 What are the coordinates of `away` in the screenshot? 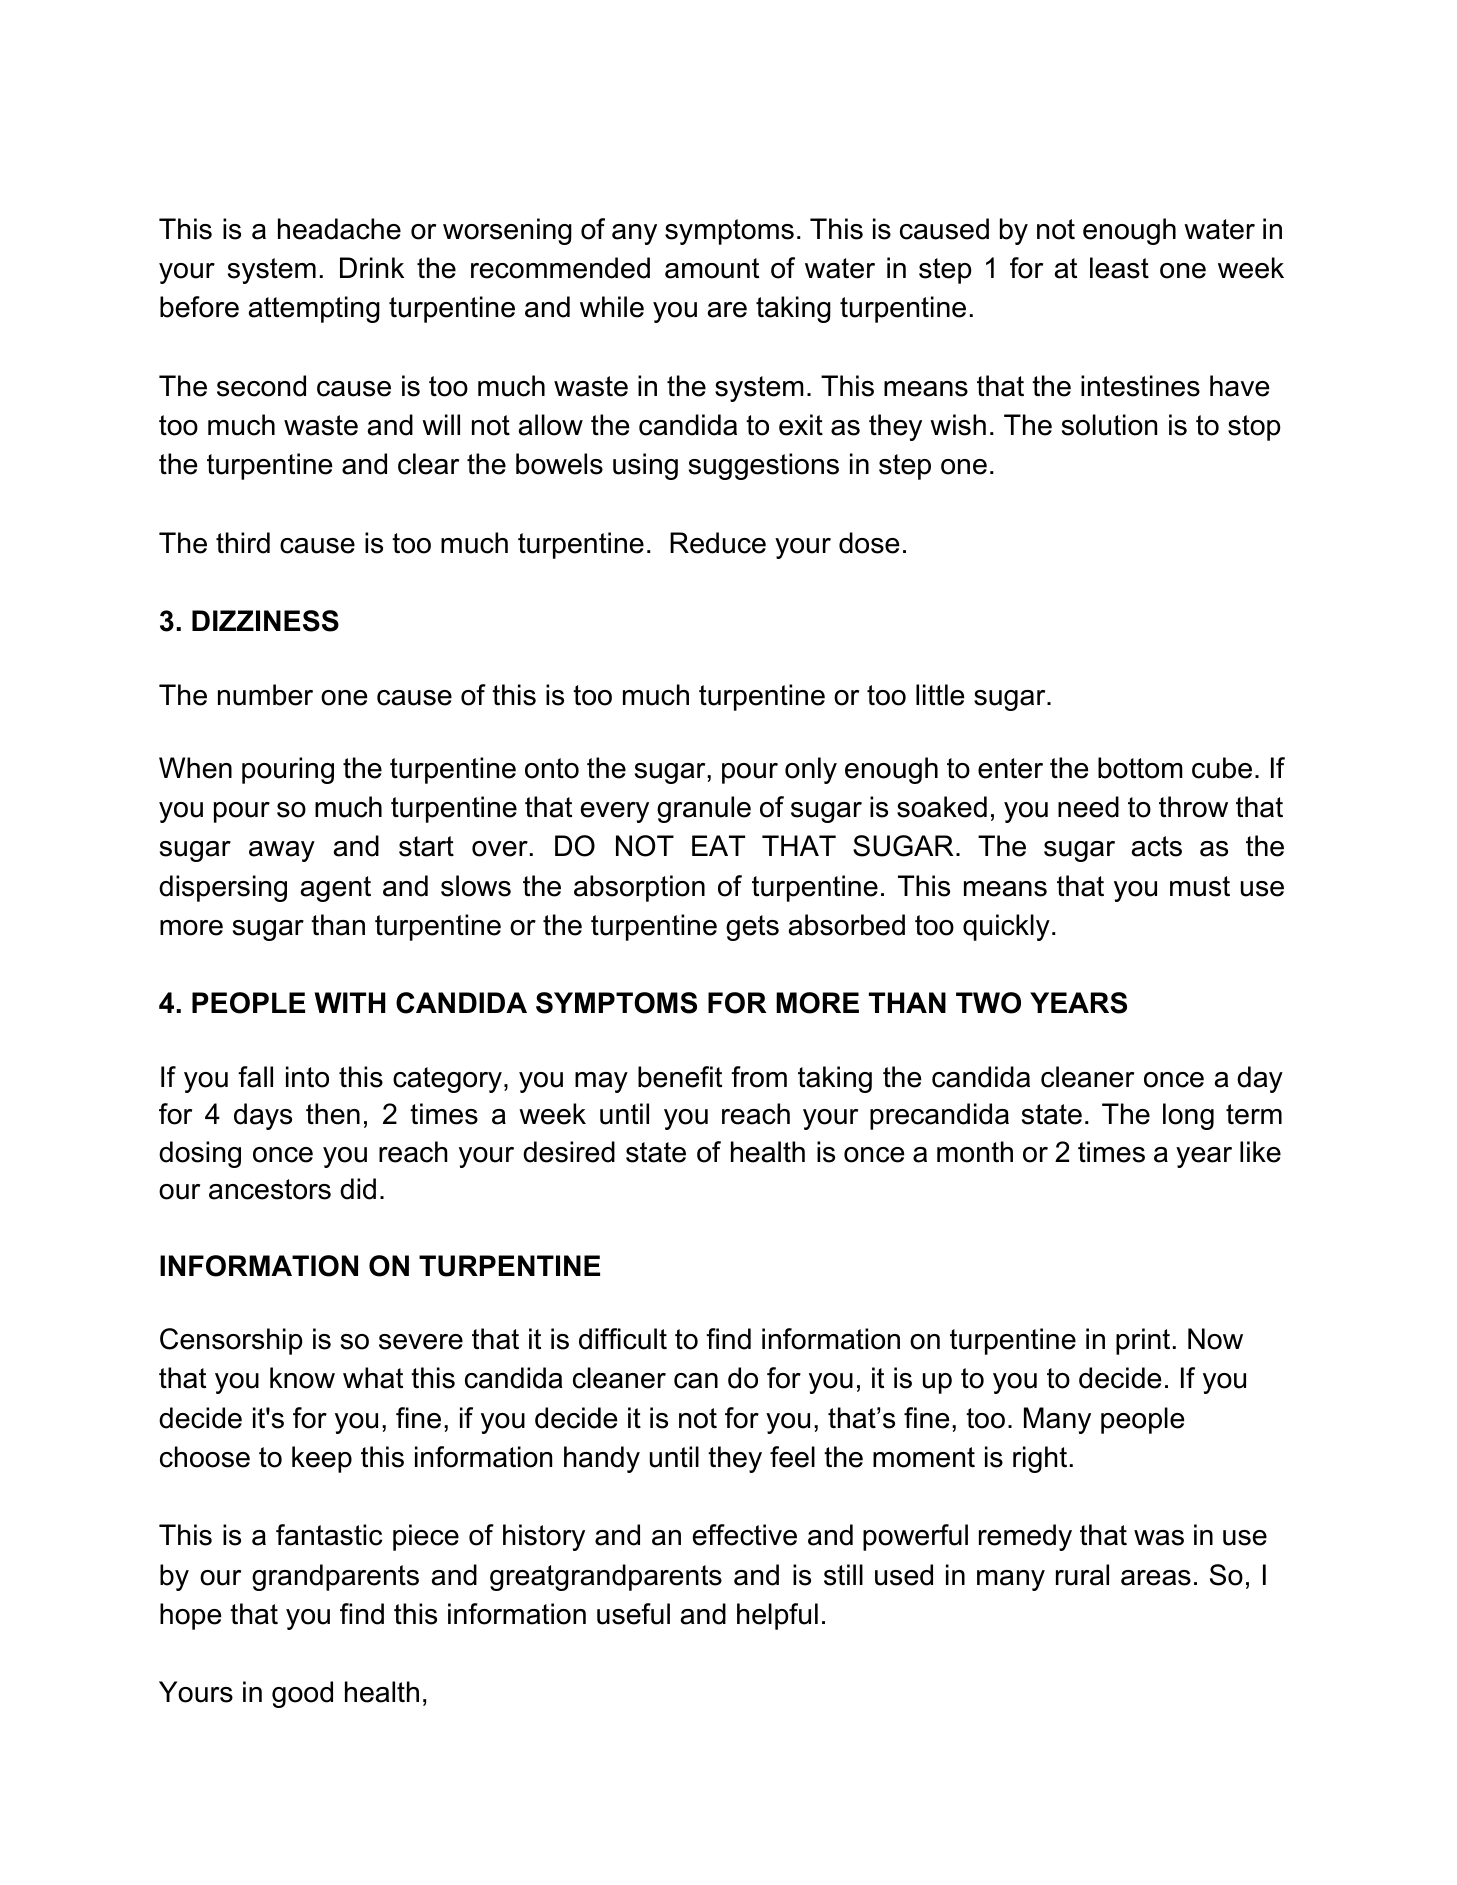 It's located at (282, 851).
